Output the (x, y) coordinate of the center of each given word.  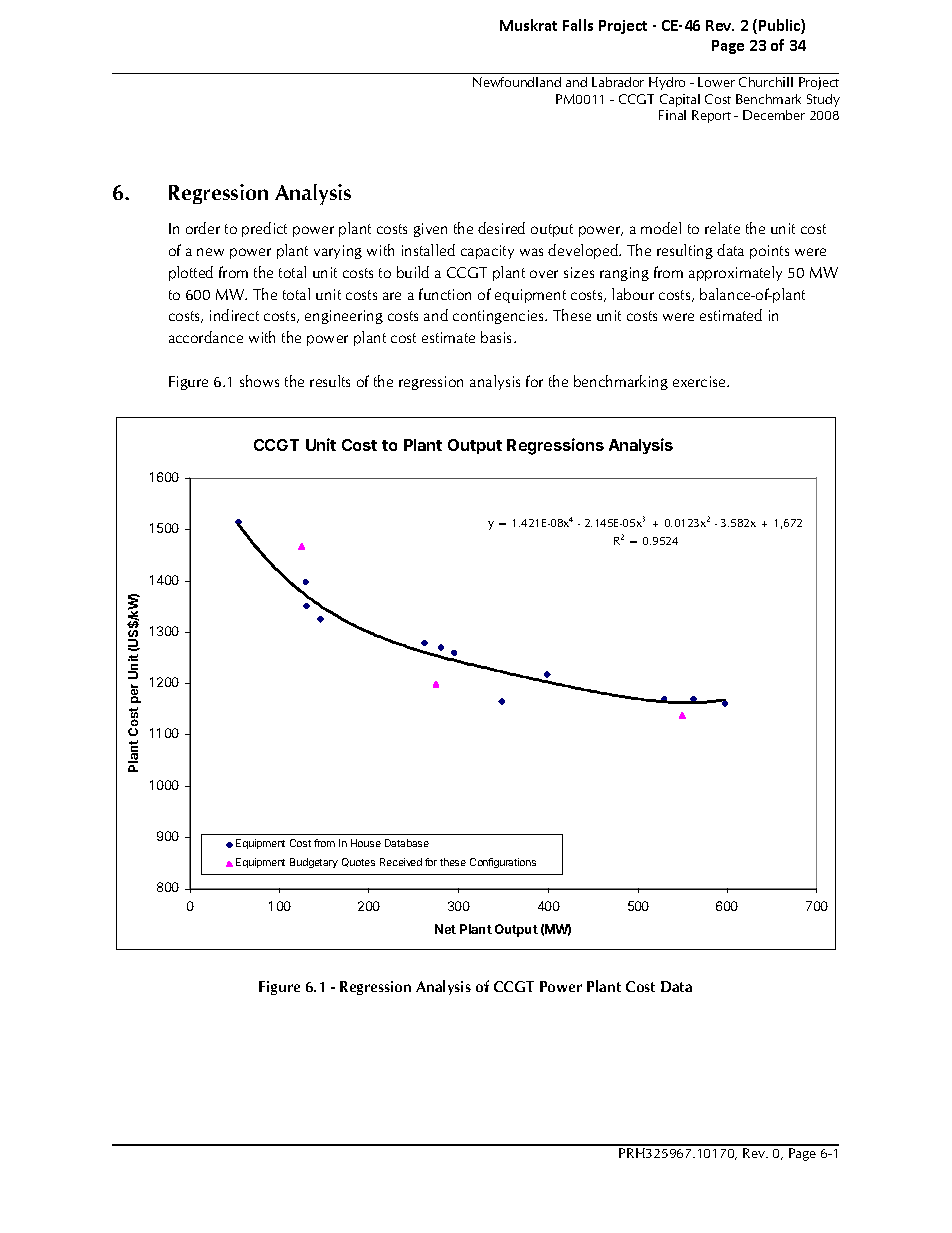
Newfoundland (517, 82)
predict (264, 229)
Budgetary (314, 863)
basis (498, 337)
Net (445, 929)
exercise (700, 381)
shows (259, 381)
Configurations (503, 863)
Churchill (766, 82)
